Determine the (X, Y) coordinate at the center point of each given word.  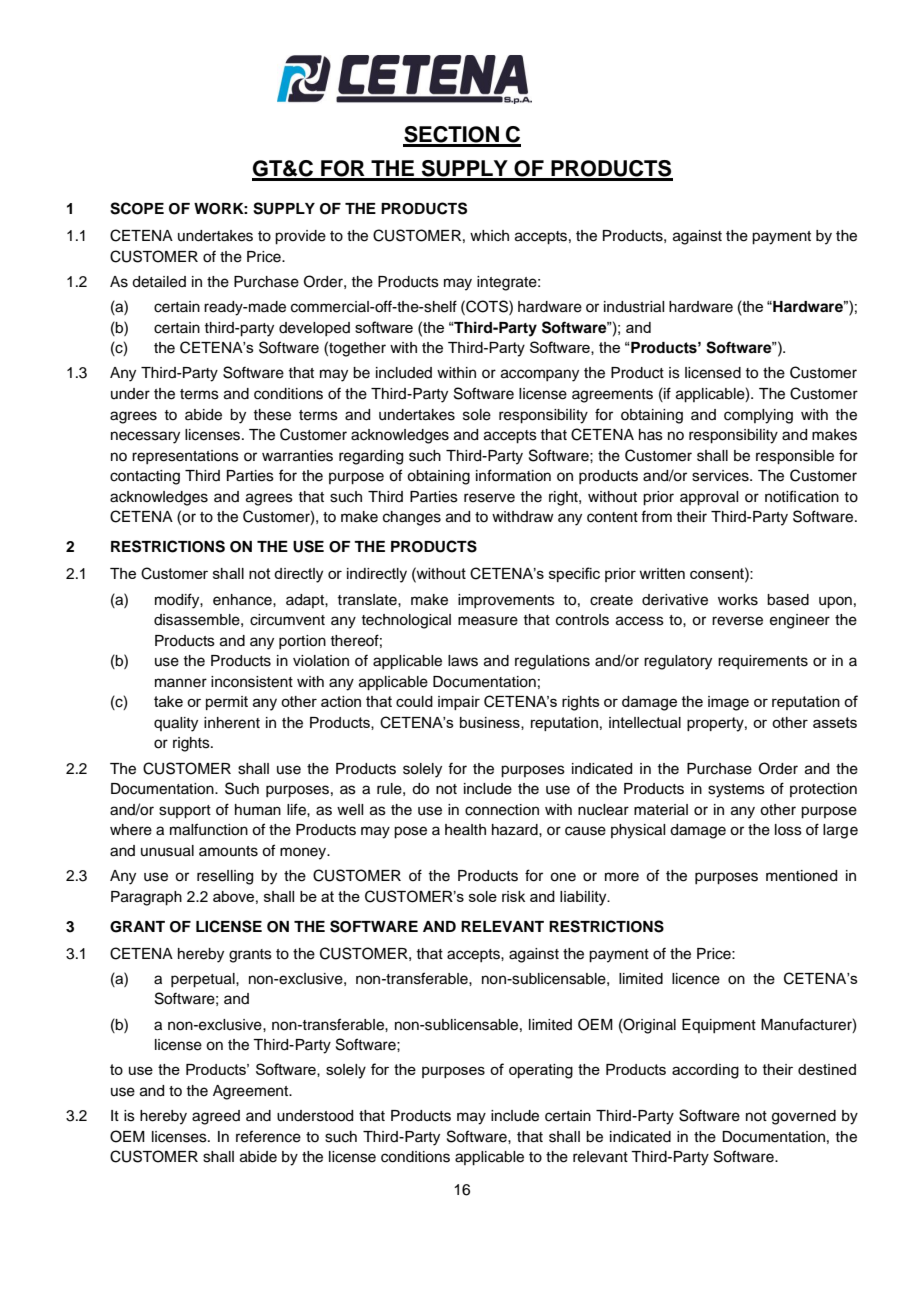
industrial (634, 307)
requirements (763, 662)
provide (300, 237)
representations (185, 457)
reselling (225, 877)
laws (463, 661)
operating (541, 1071)
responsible (795, 457)
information (513, 475)
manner (181, 683)
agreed (216, 1117)
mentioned (801, 876)
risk (513, 896)
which (489, 236)
